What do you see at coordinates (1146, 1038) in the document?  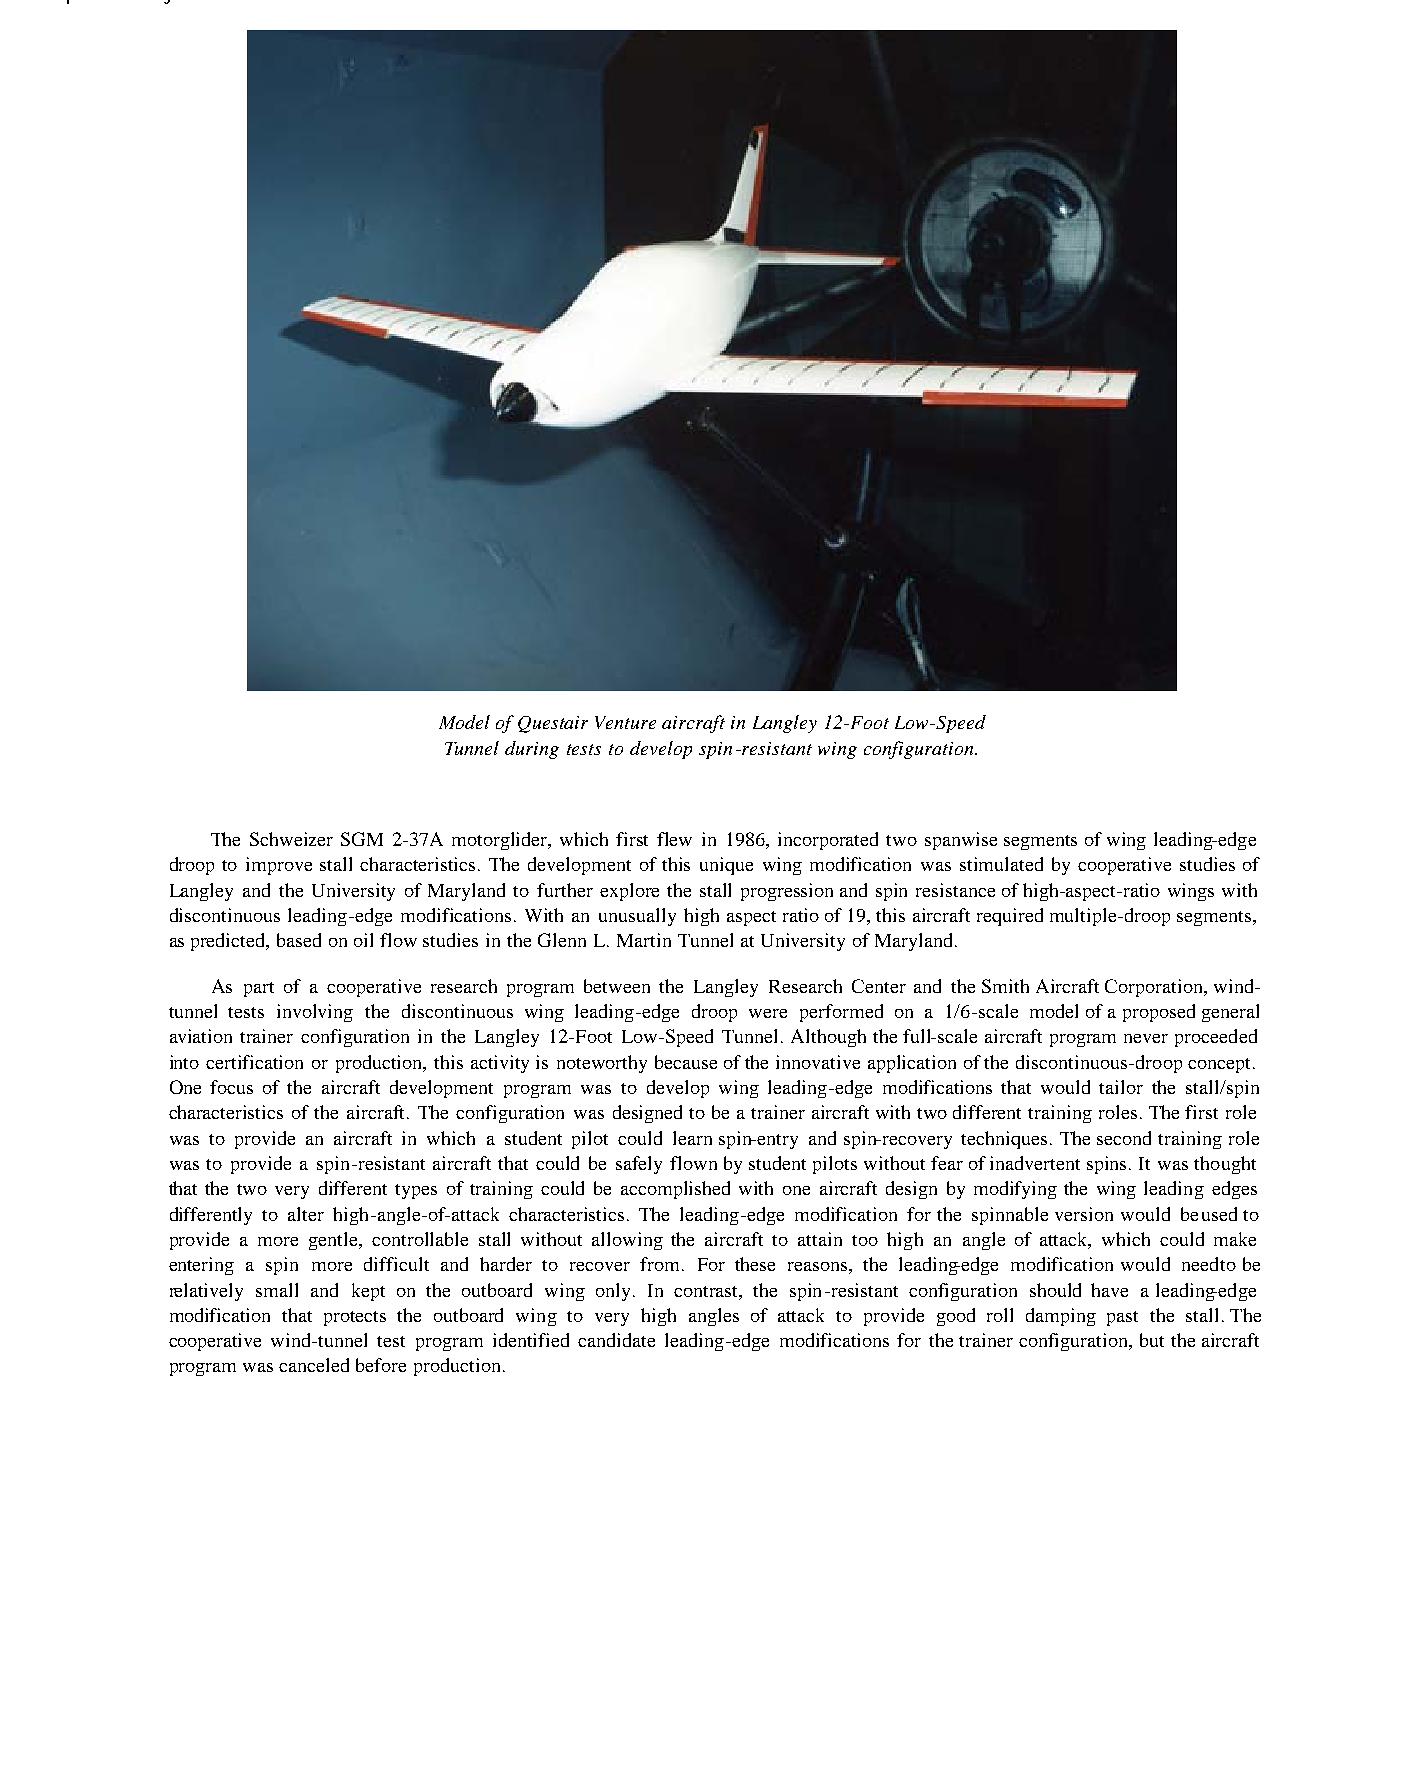 I see `never` at bounding box center [1146, 1038].
